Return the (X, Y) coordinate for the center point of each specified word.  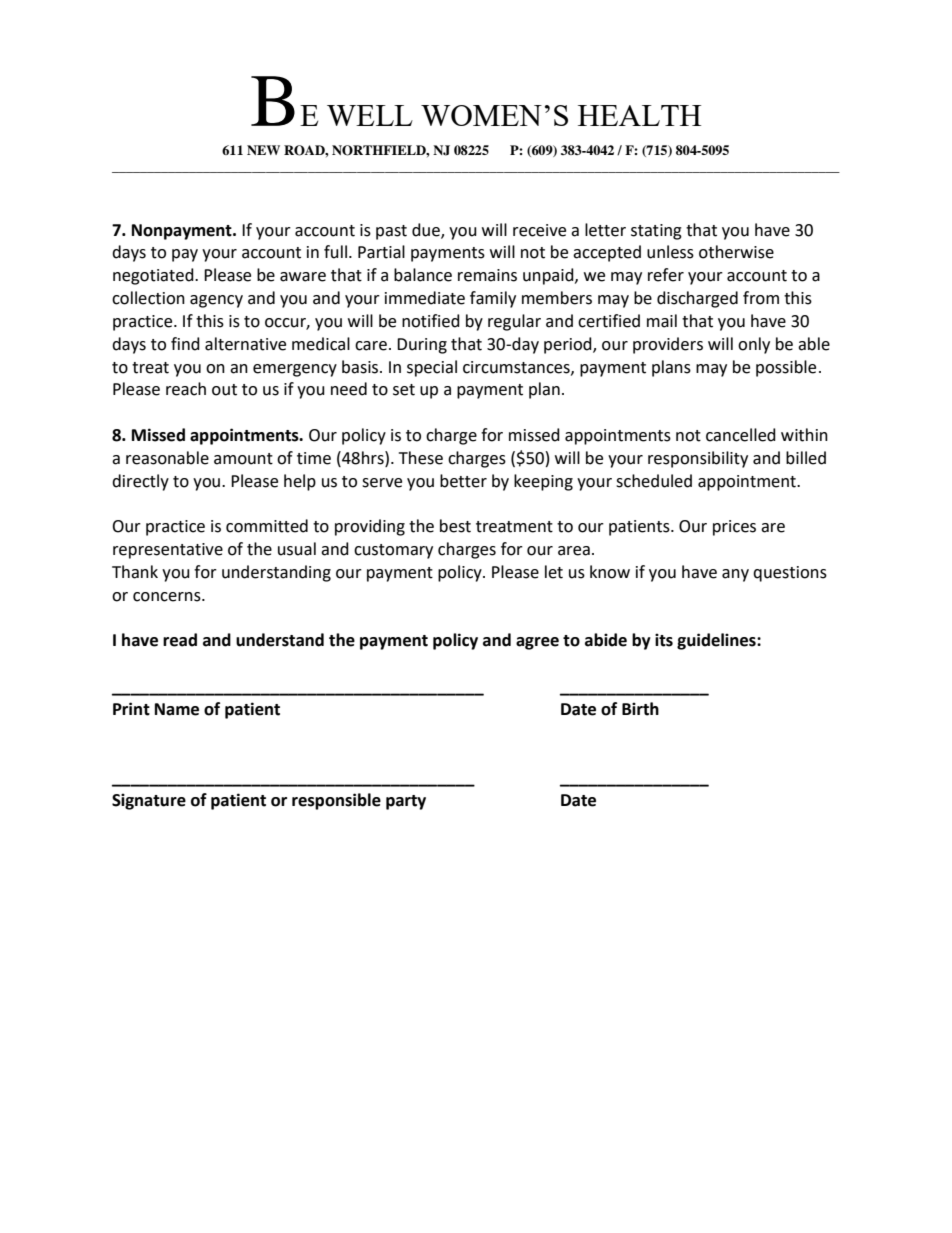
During (422, 346)
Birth (640, 709)
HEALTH (639, 115)
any (735, 575)
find (185, 344)
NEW (263, 150)
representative (168, 551)
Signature (149, 801)
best (455, 526)
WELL (370, 115)
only (754, 345)
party (406, 802)
